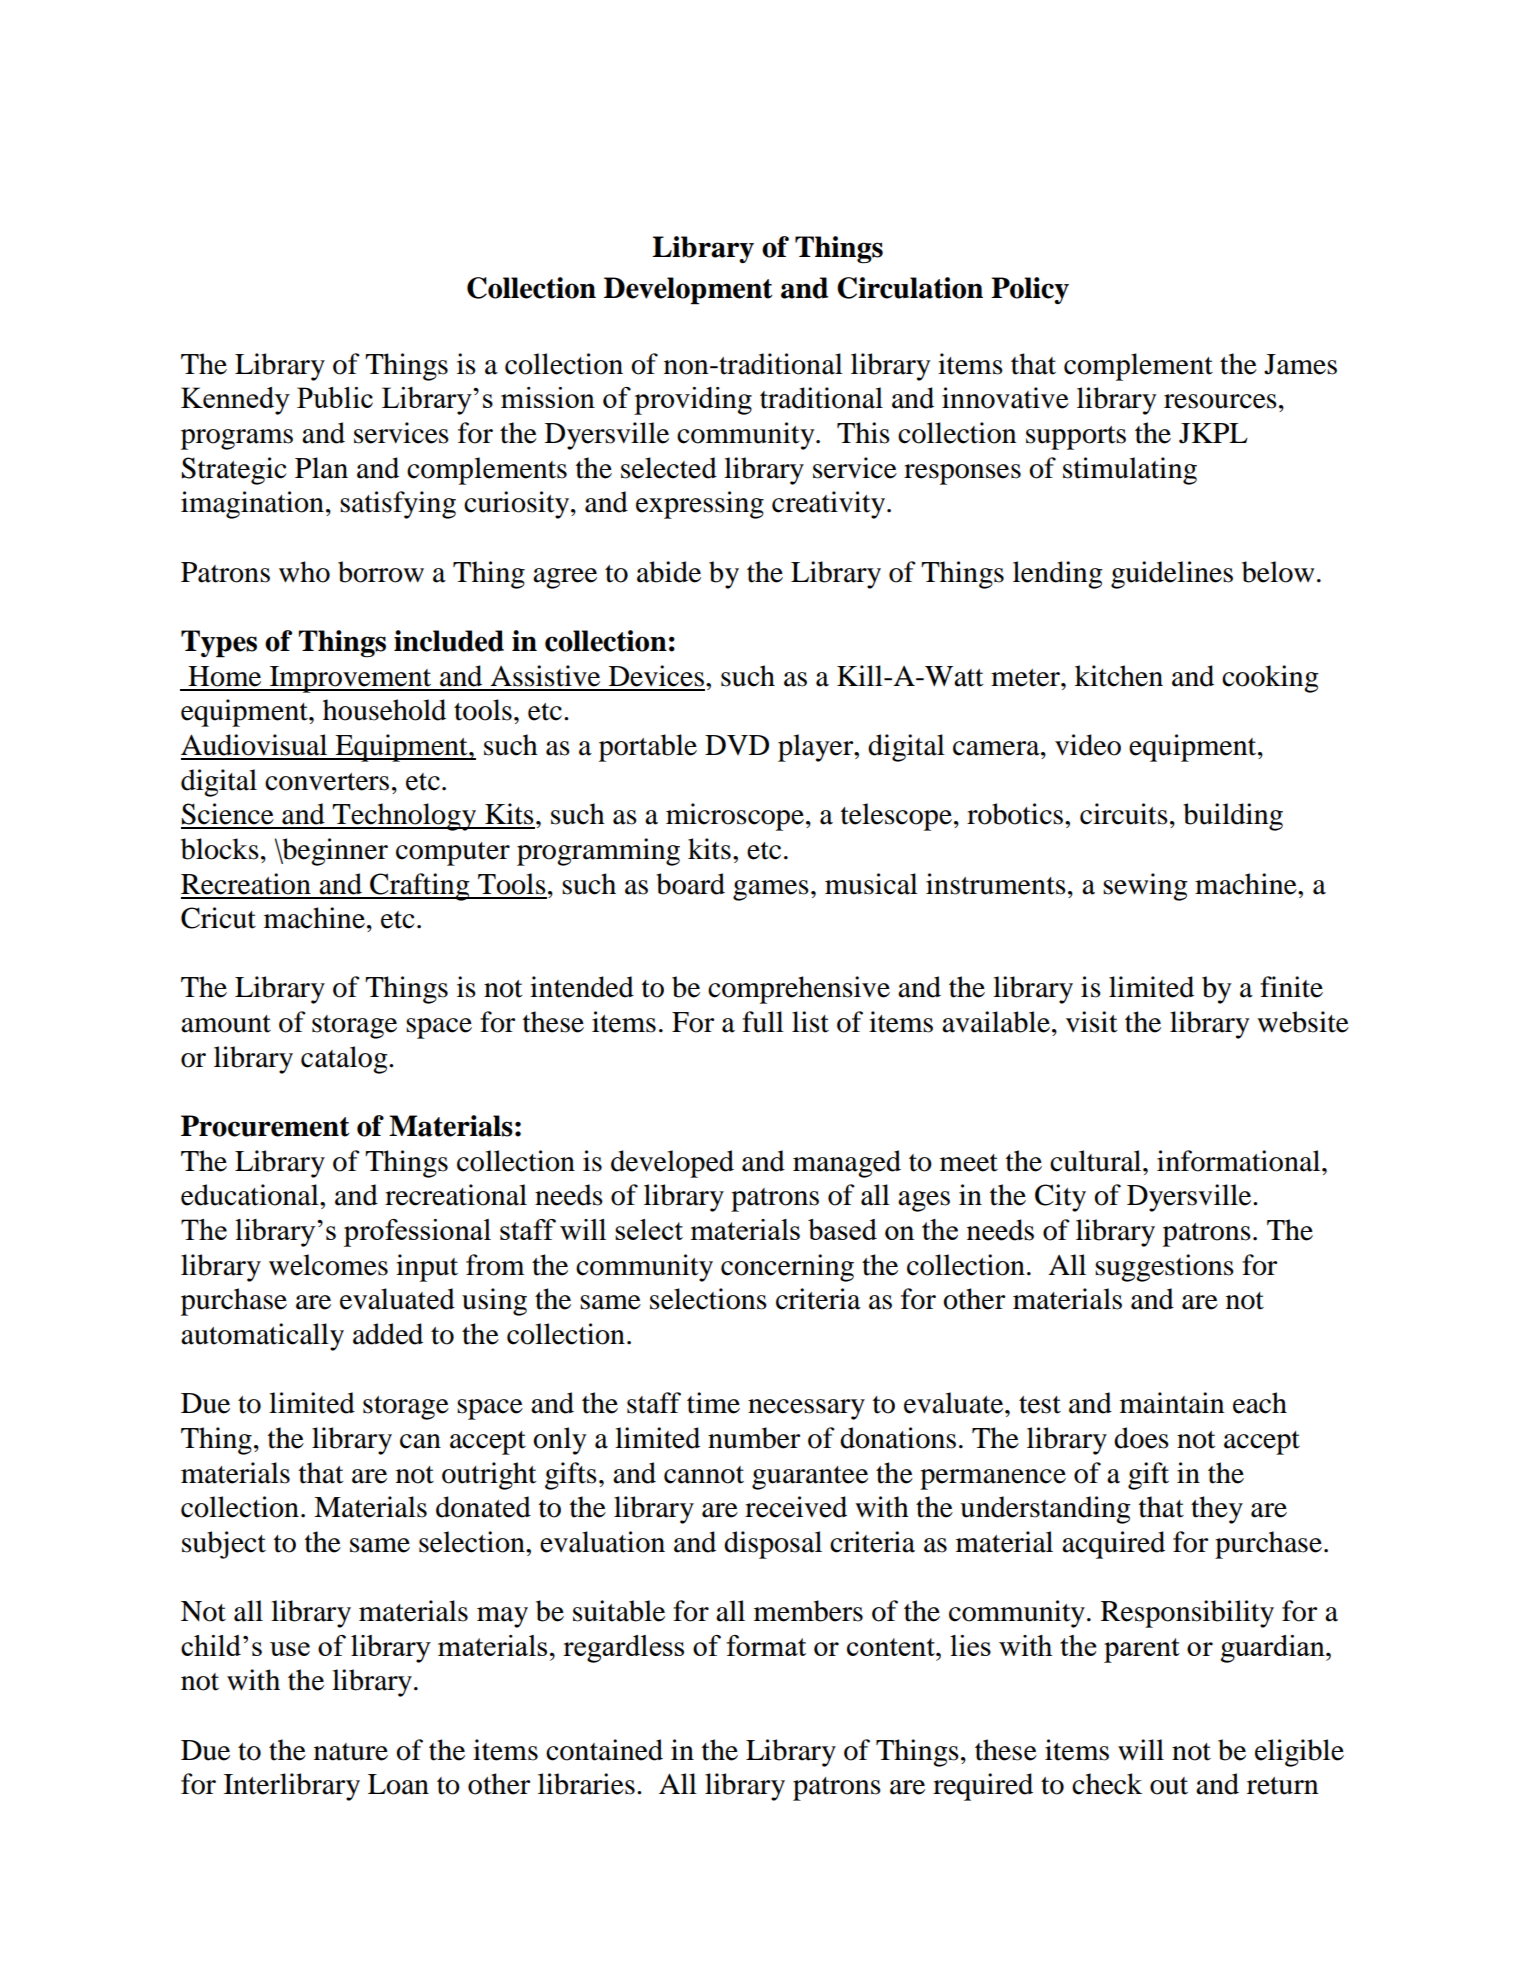  Describe the element at coordinates (713, 1403) in the image. I see `time` at that location.
